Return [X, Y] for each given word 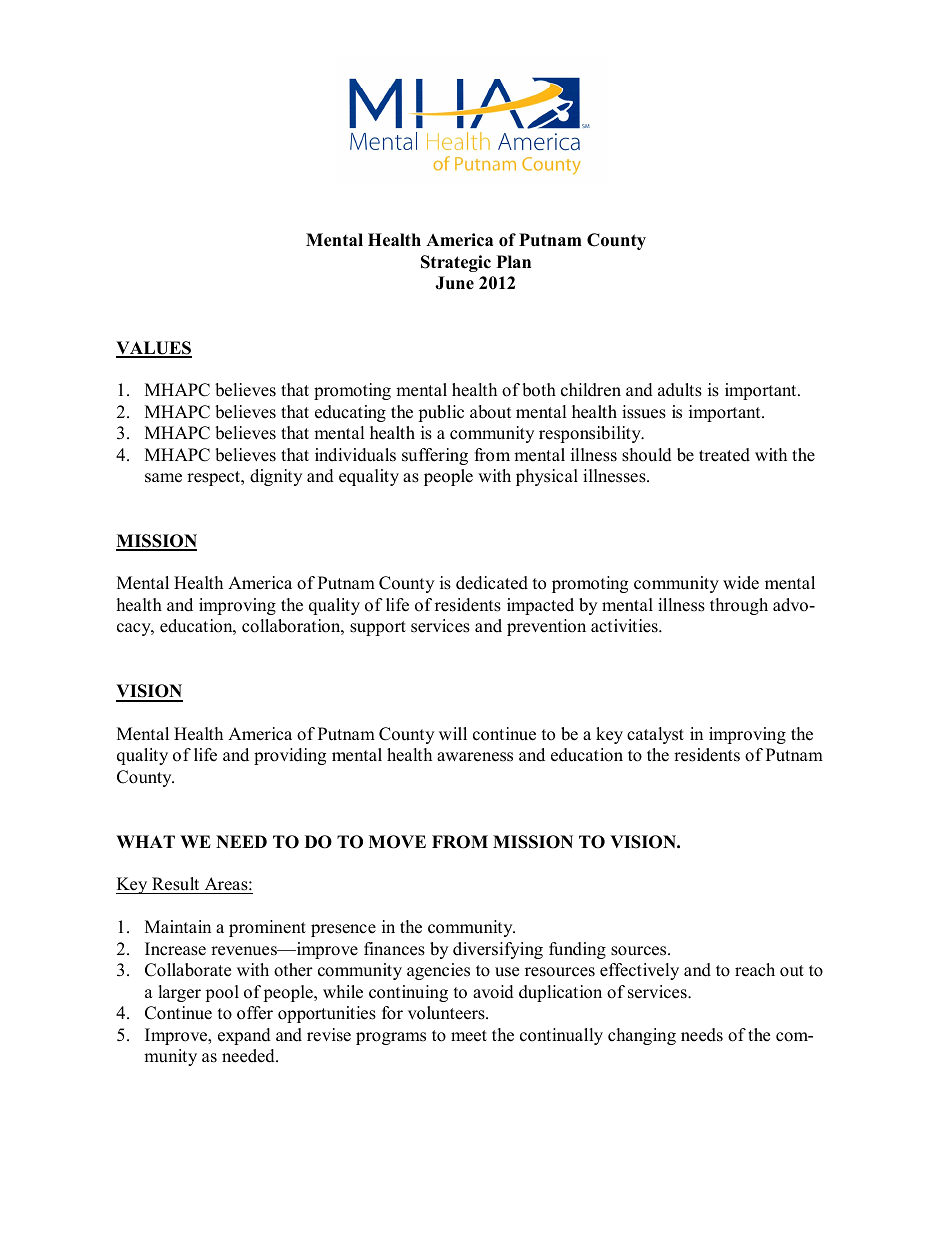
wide [741, 583]
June [454, 283]
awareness [475, 757]
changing [642, 1036]
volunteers [447, 1013]
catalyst [655, 735]
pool [222, 993]
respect [215, 478]
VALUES [154, 349]
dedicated [492, 583]
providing [290, 756]
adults [680, 390]
